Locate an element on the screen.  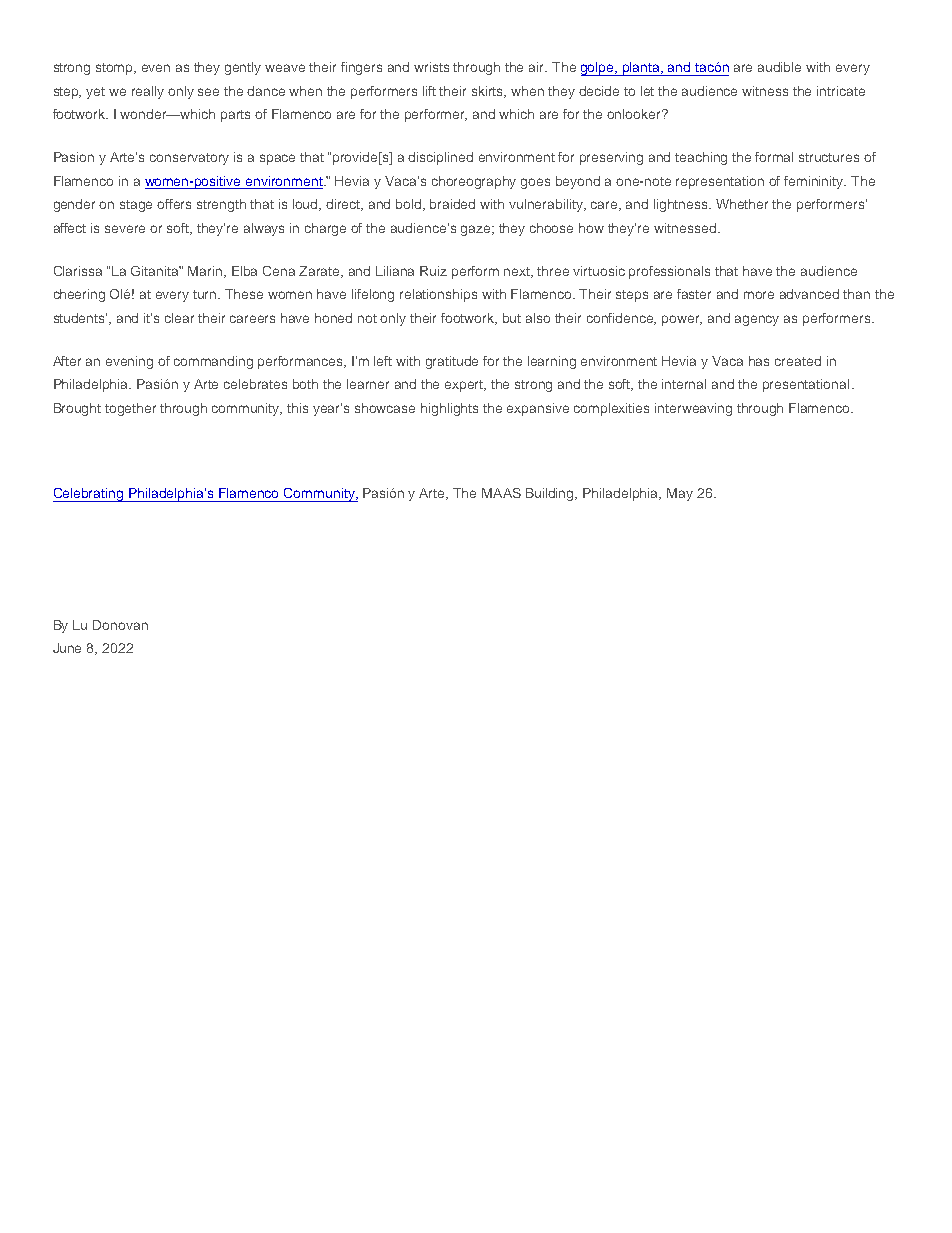
highlights is located at coordinates (449, 409).
